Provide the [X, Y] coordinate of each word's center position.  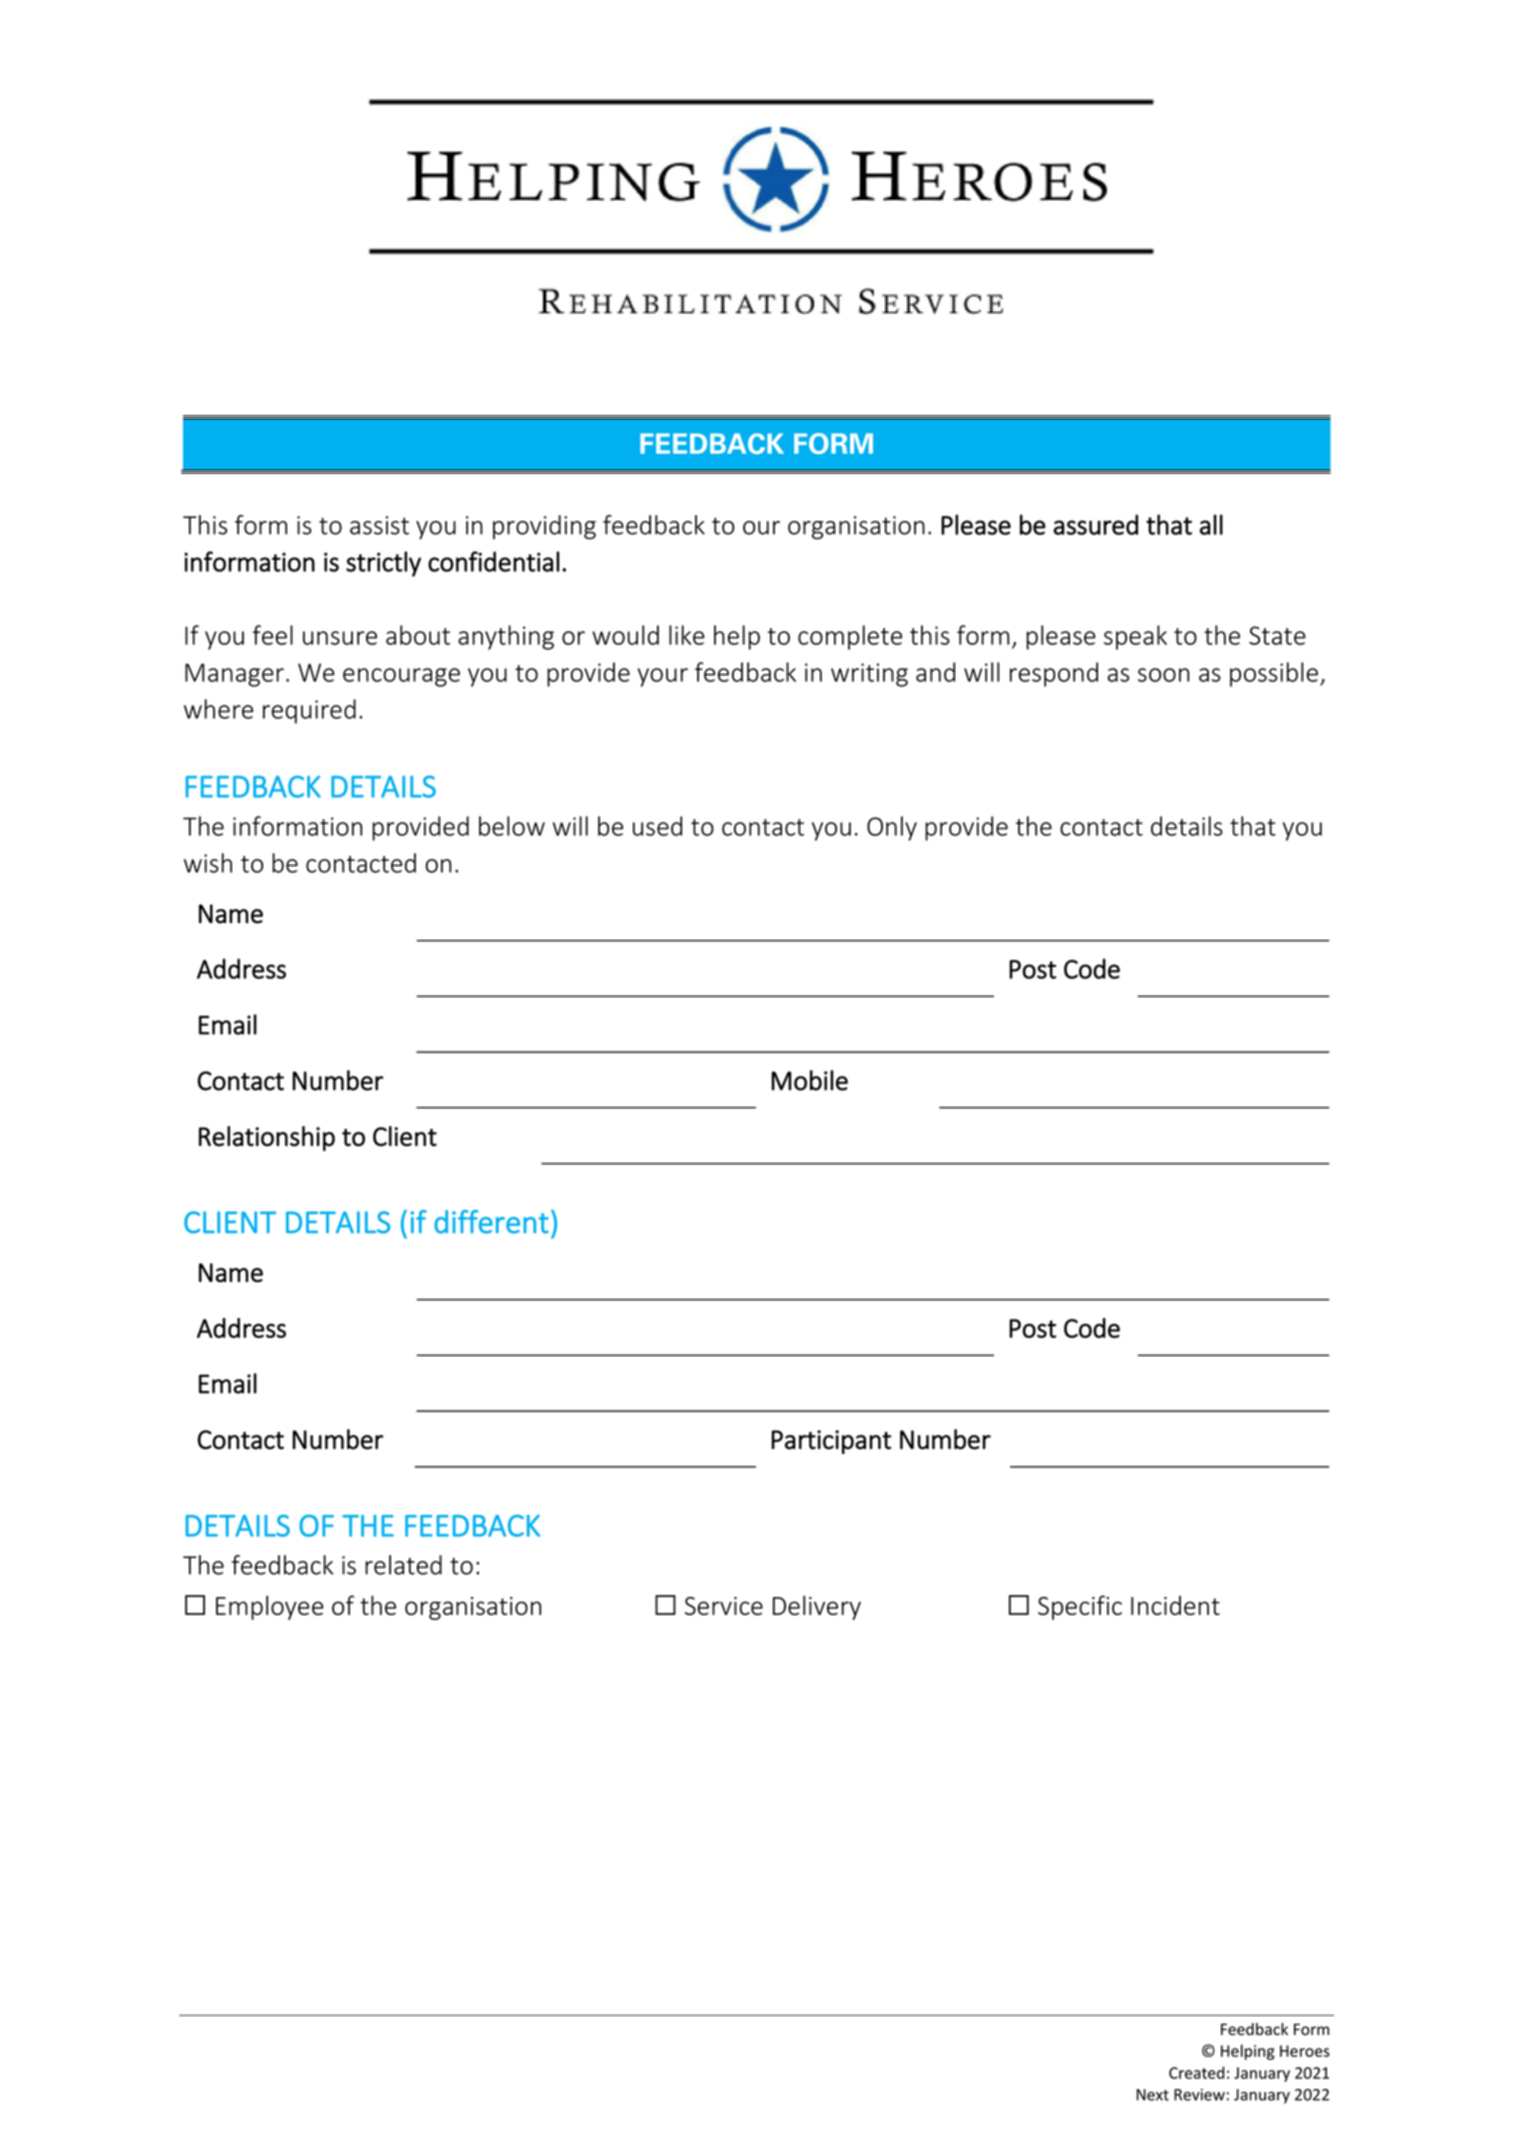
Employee [270, 1607]
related [403, 1565]
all [1211, 524]
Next [1153, 2095]
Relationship [267, 1138]
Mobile [809, 1080]
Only [892, 828]
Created [1197, 2072]
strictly [383, 564]
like [687, 635]
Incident [1175, 1605]
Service [724, 1606]
